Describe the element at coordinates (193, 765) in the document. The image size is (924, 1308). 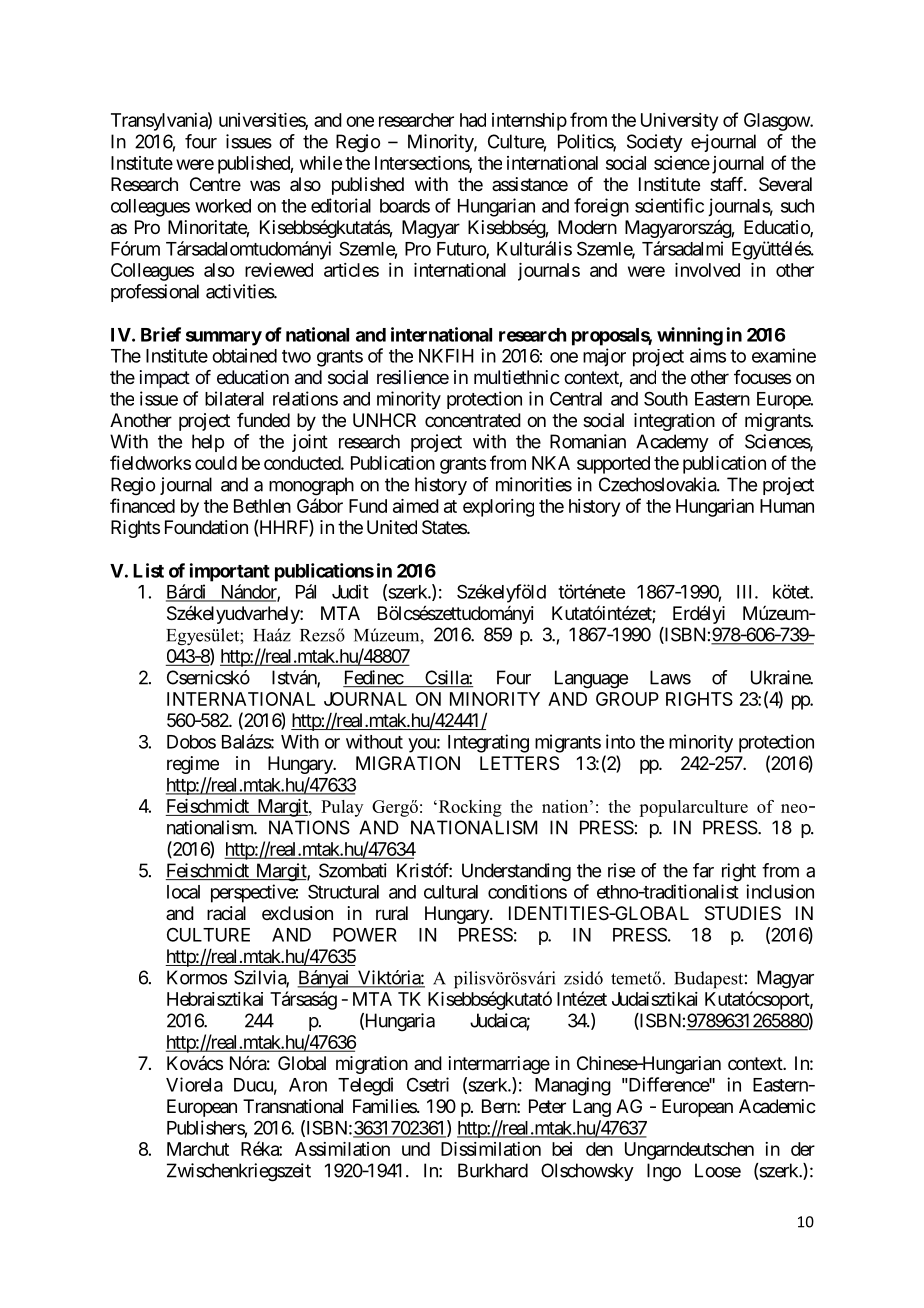
I see `regime` at that location.
